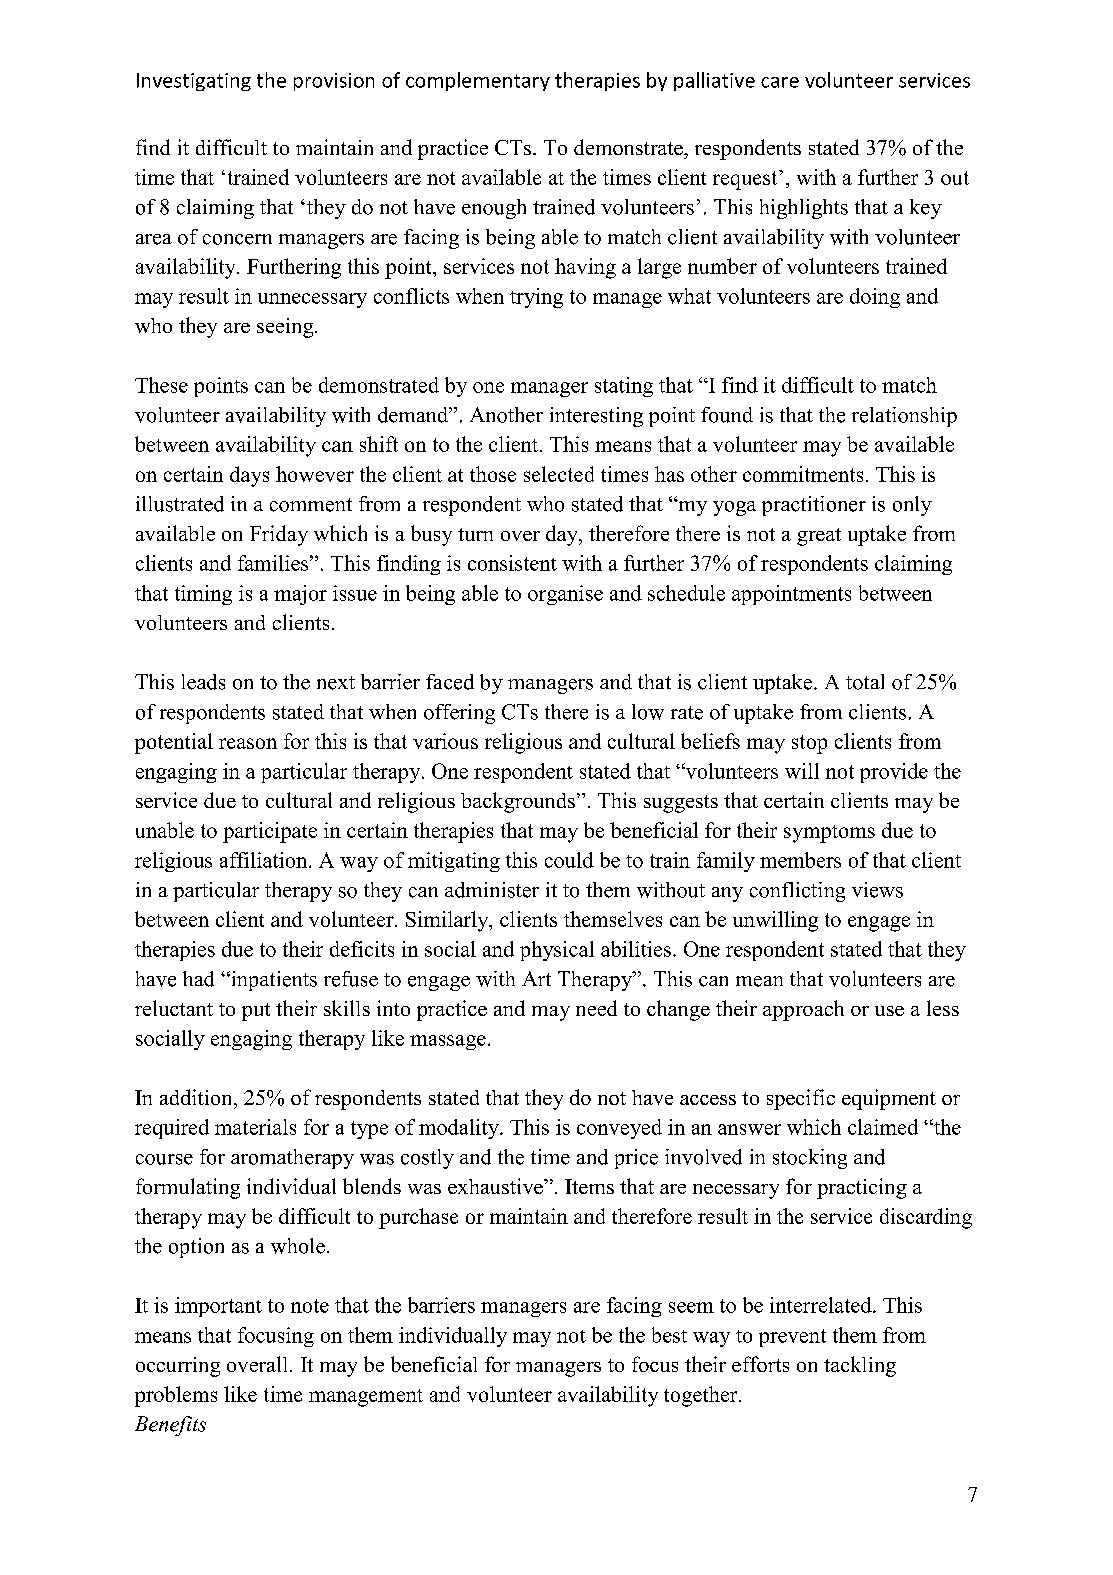 Image resolution: width=1113 pixels, height=1575 pixels. What do you see at coordinates (860, 1366) in the screenshot?
I see `tackling` at bounding box center [860, 1366].
